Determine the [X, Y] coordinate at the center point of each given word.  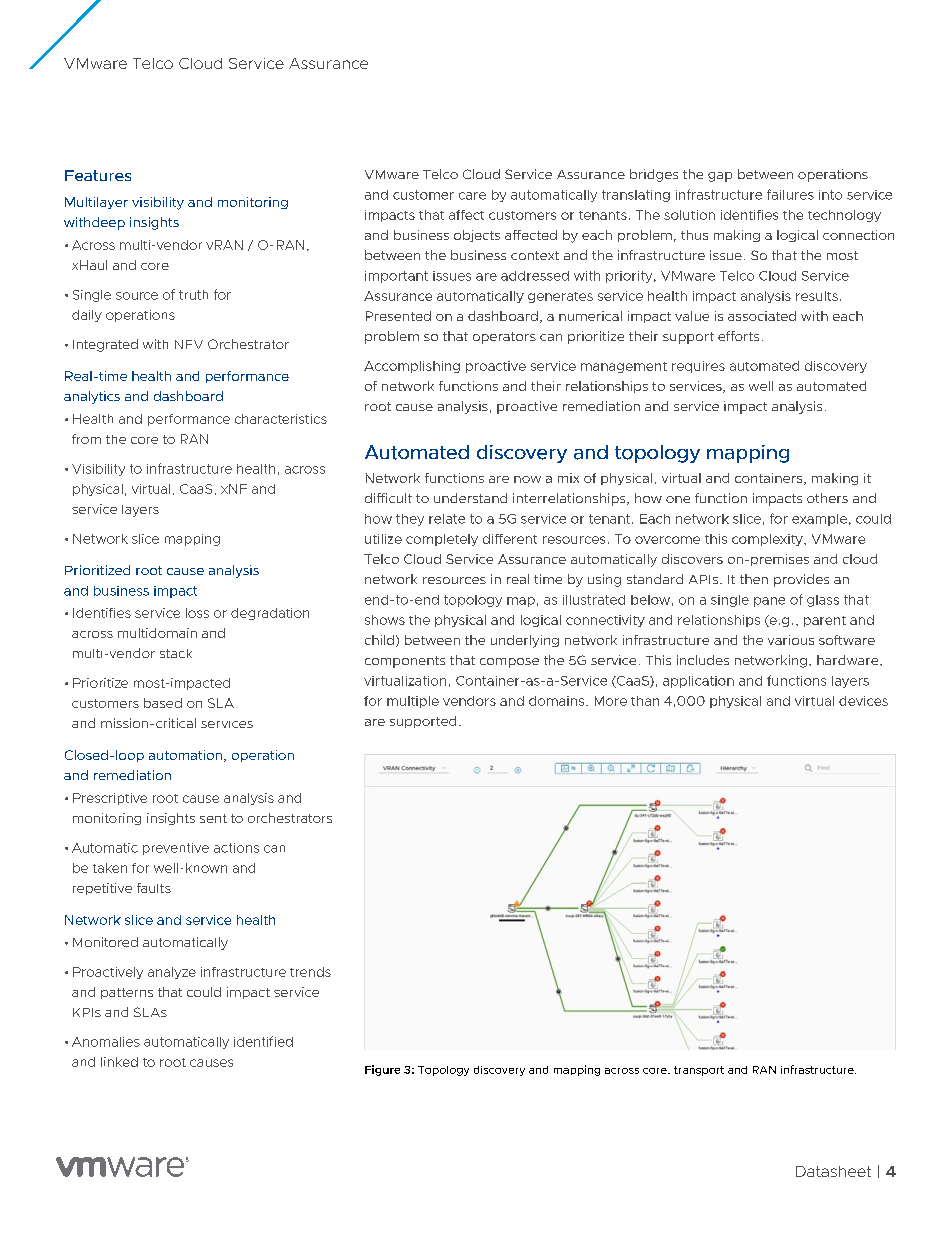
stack [176, 653]
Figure [382, 1070]
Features [98, 175]
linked [119, 1062]
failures [790, 194]
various [791, 640]
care [472, 196]
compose [509, 663]
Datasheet [833, 1171]
